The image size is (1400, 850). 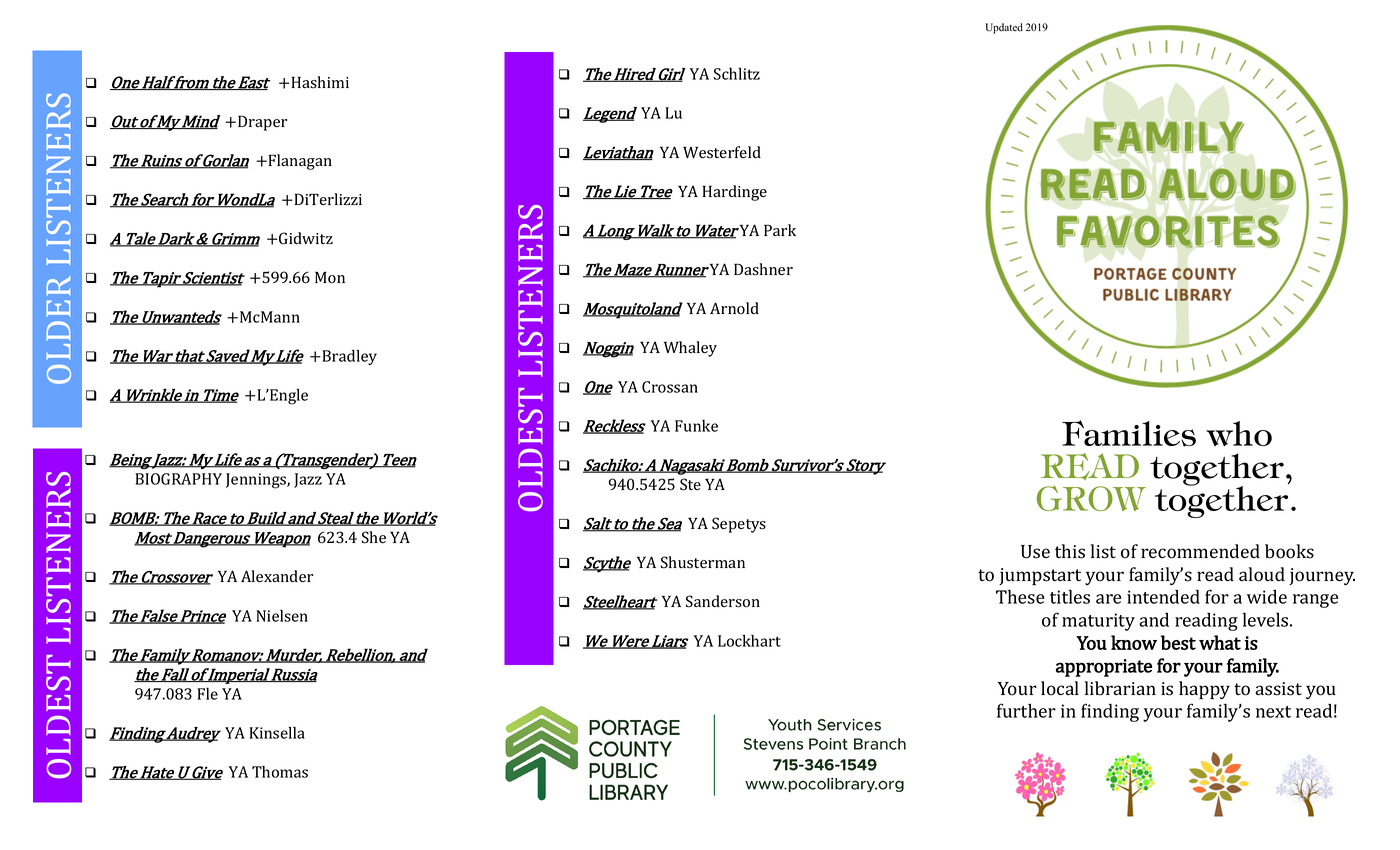 What do you see at coordinates (1273, 712) in the screenshot?
I see `next` at bounding box center [1273, 712].
